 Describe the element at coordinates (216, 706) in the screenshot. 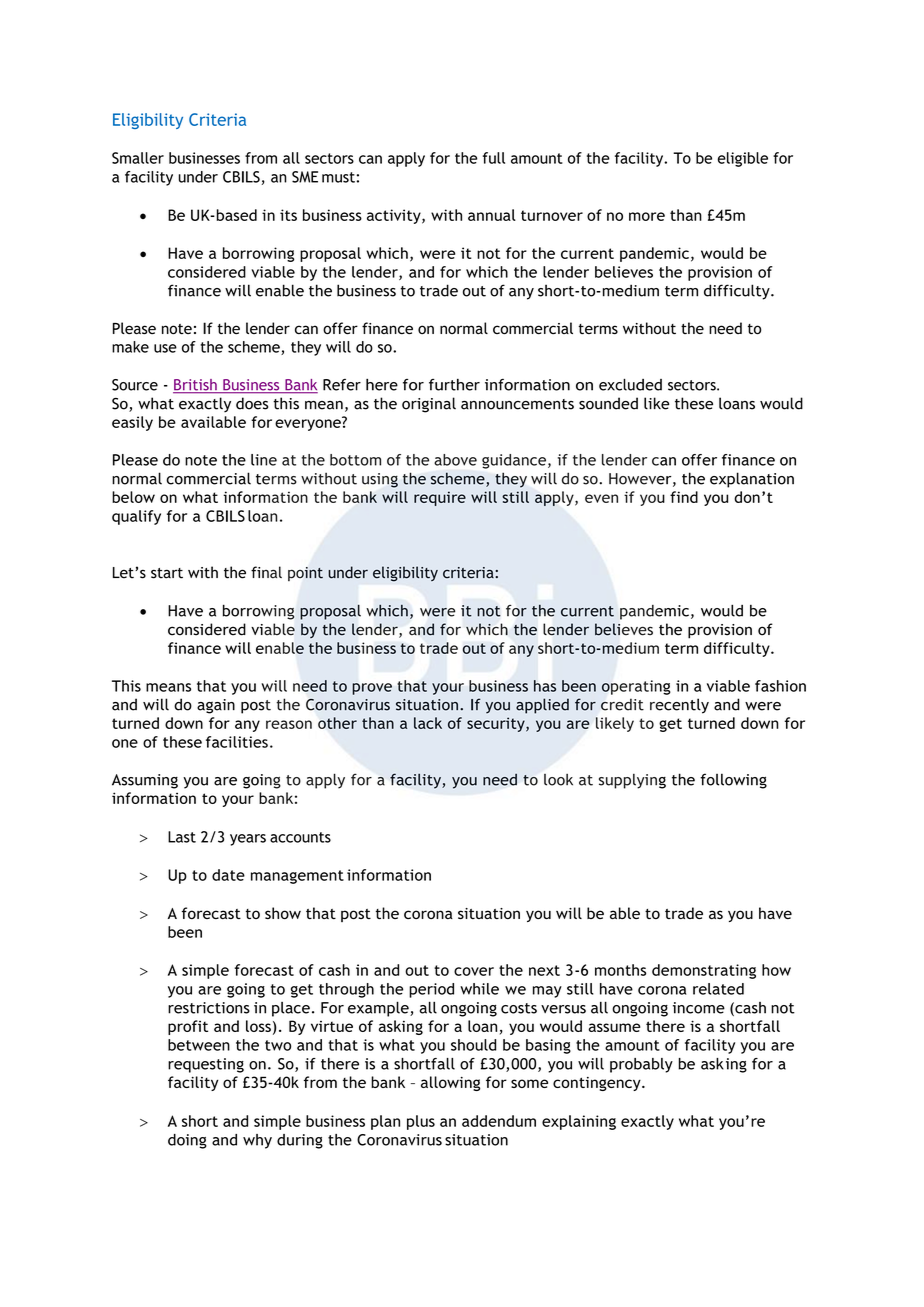

I see `again` at that location.
